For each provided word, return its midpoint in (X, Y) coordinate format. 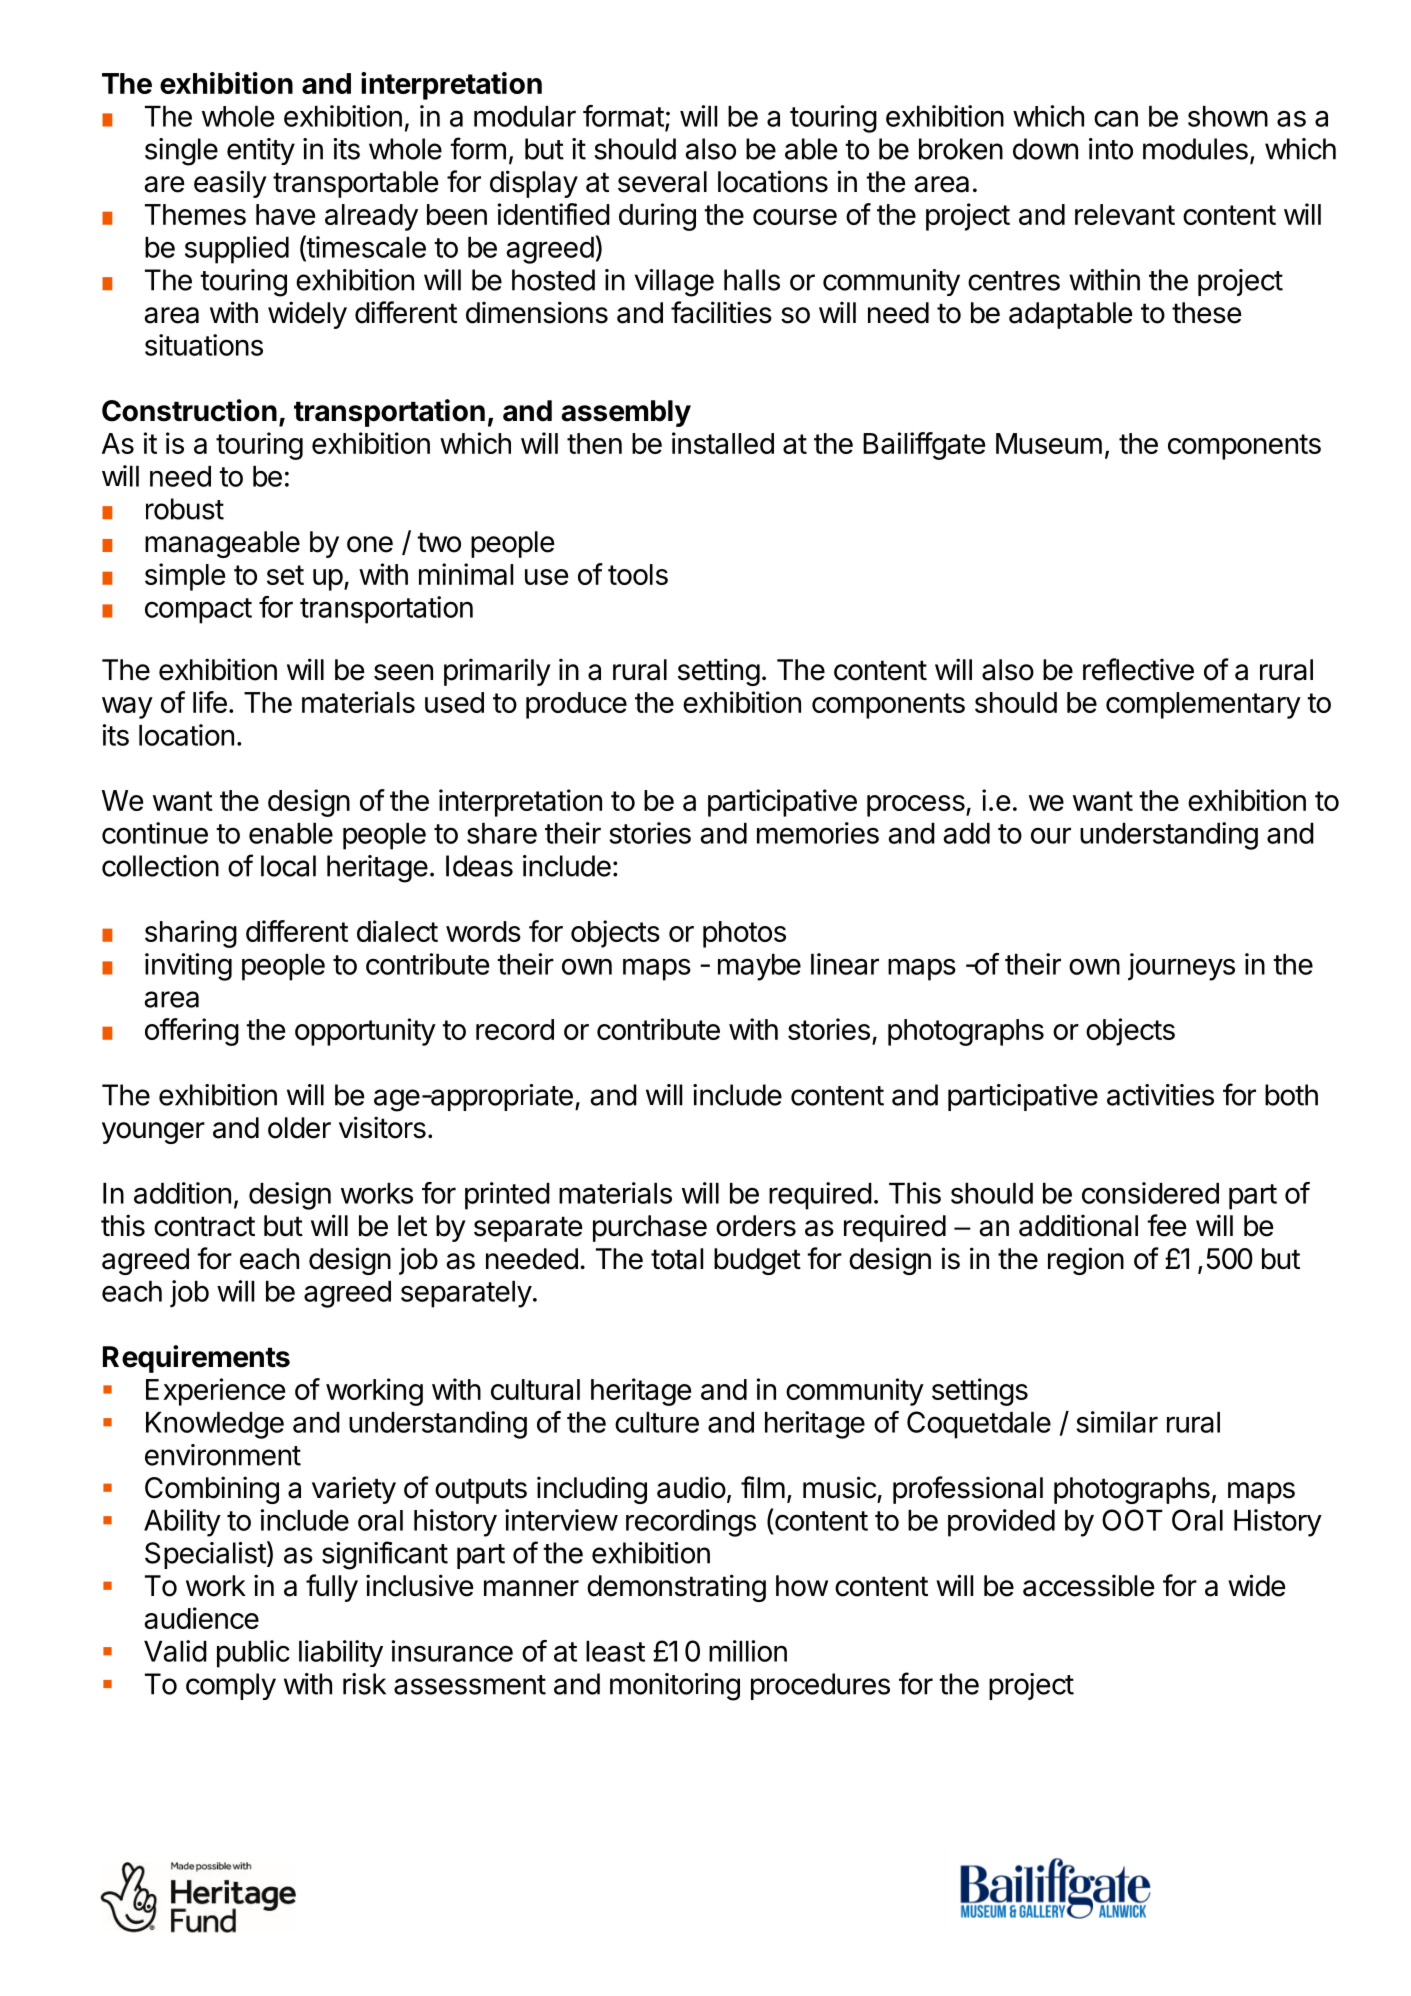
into (1111, 149)
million (748, 1651)
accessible (1088, 1585)
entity (261, 151)
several (662, 182)
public (253, 1654)
